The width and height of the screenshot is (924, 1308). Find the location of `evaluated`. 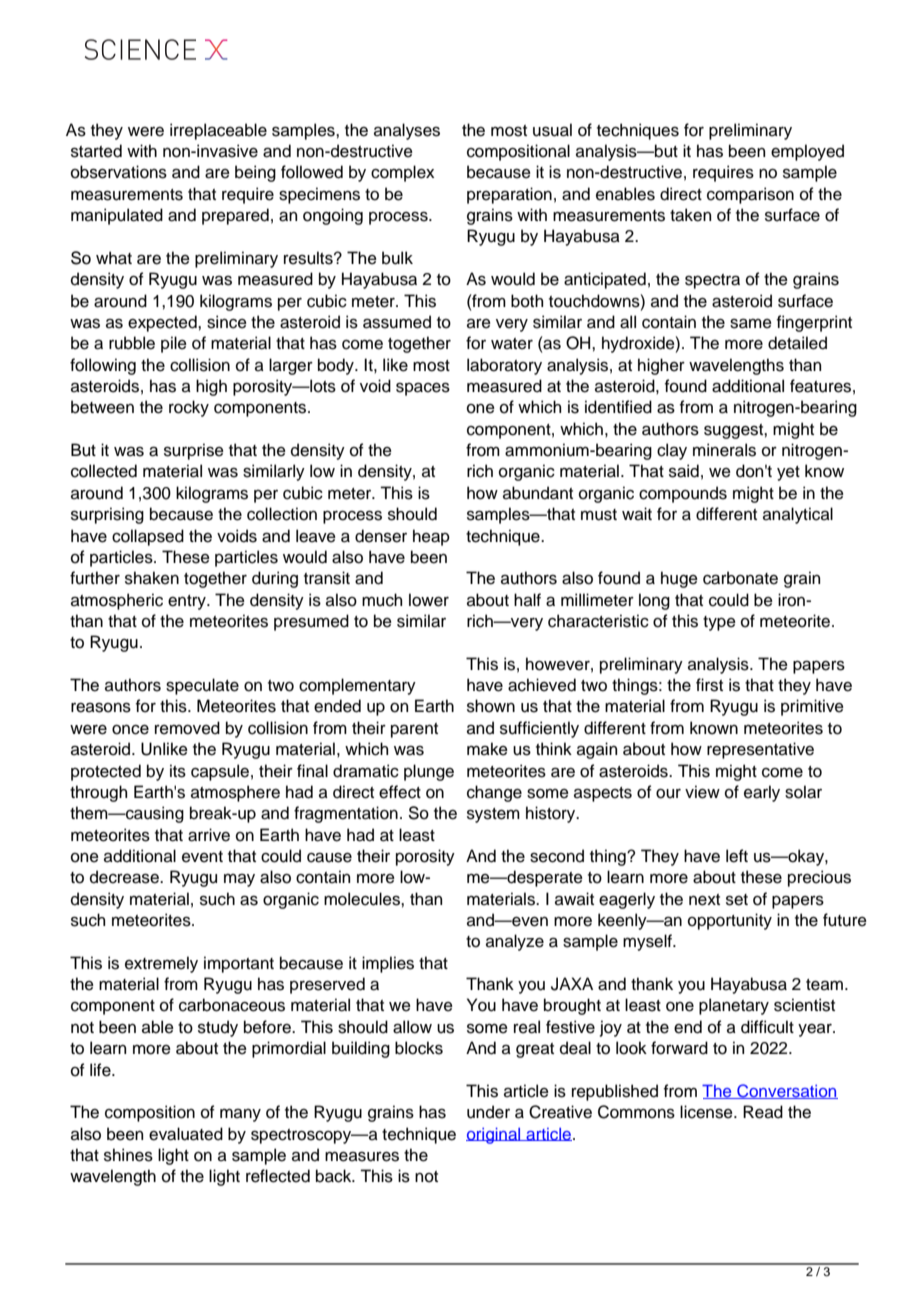

evaluated is located at coordinates (186, 1134).
